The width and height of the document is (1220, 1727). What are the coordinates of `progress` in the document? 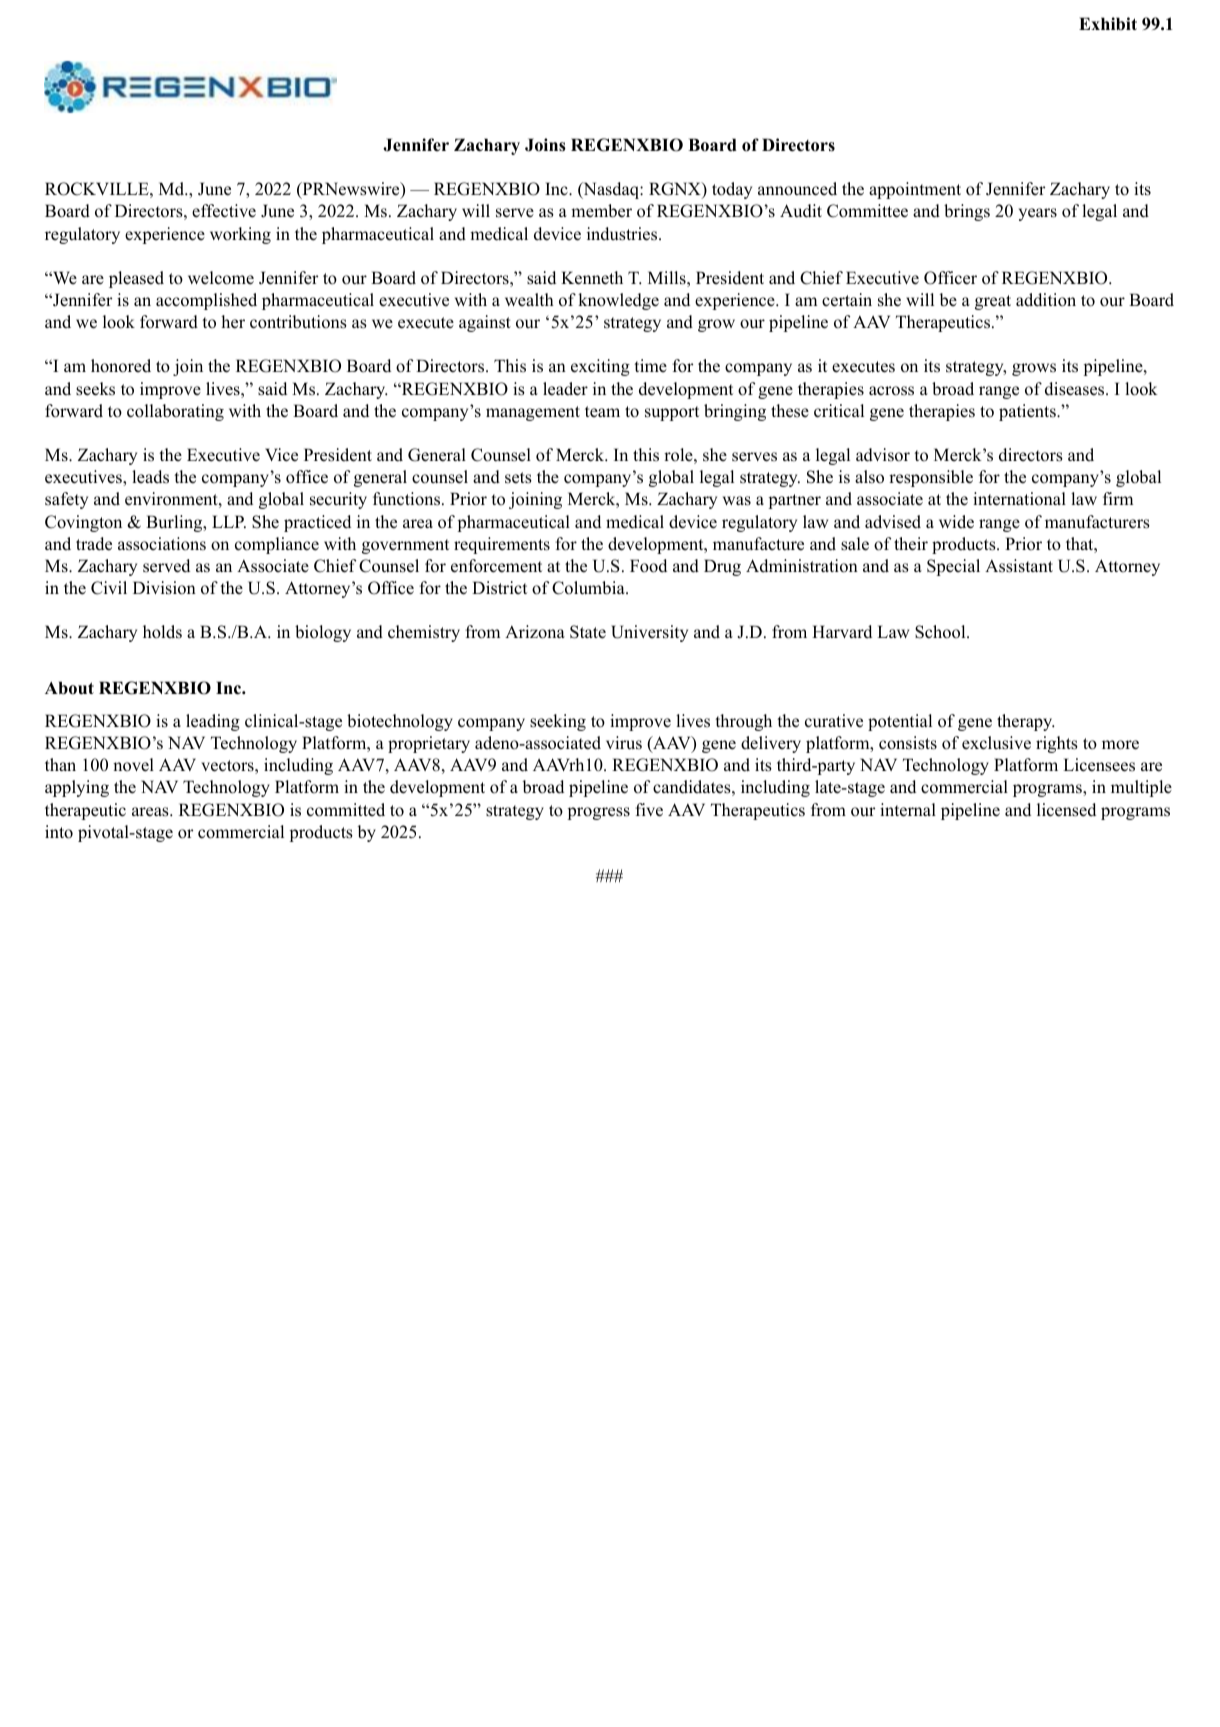 It's located at (599, 813).
